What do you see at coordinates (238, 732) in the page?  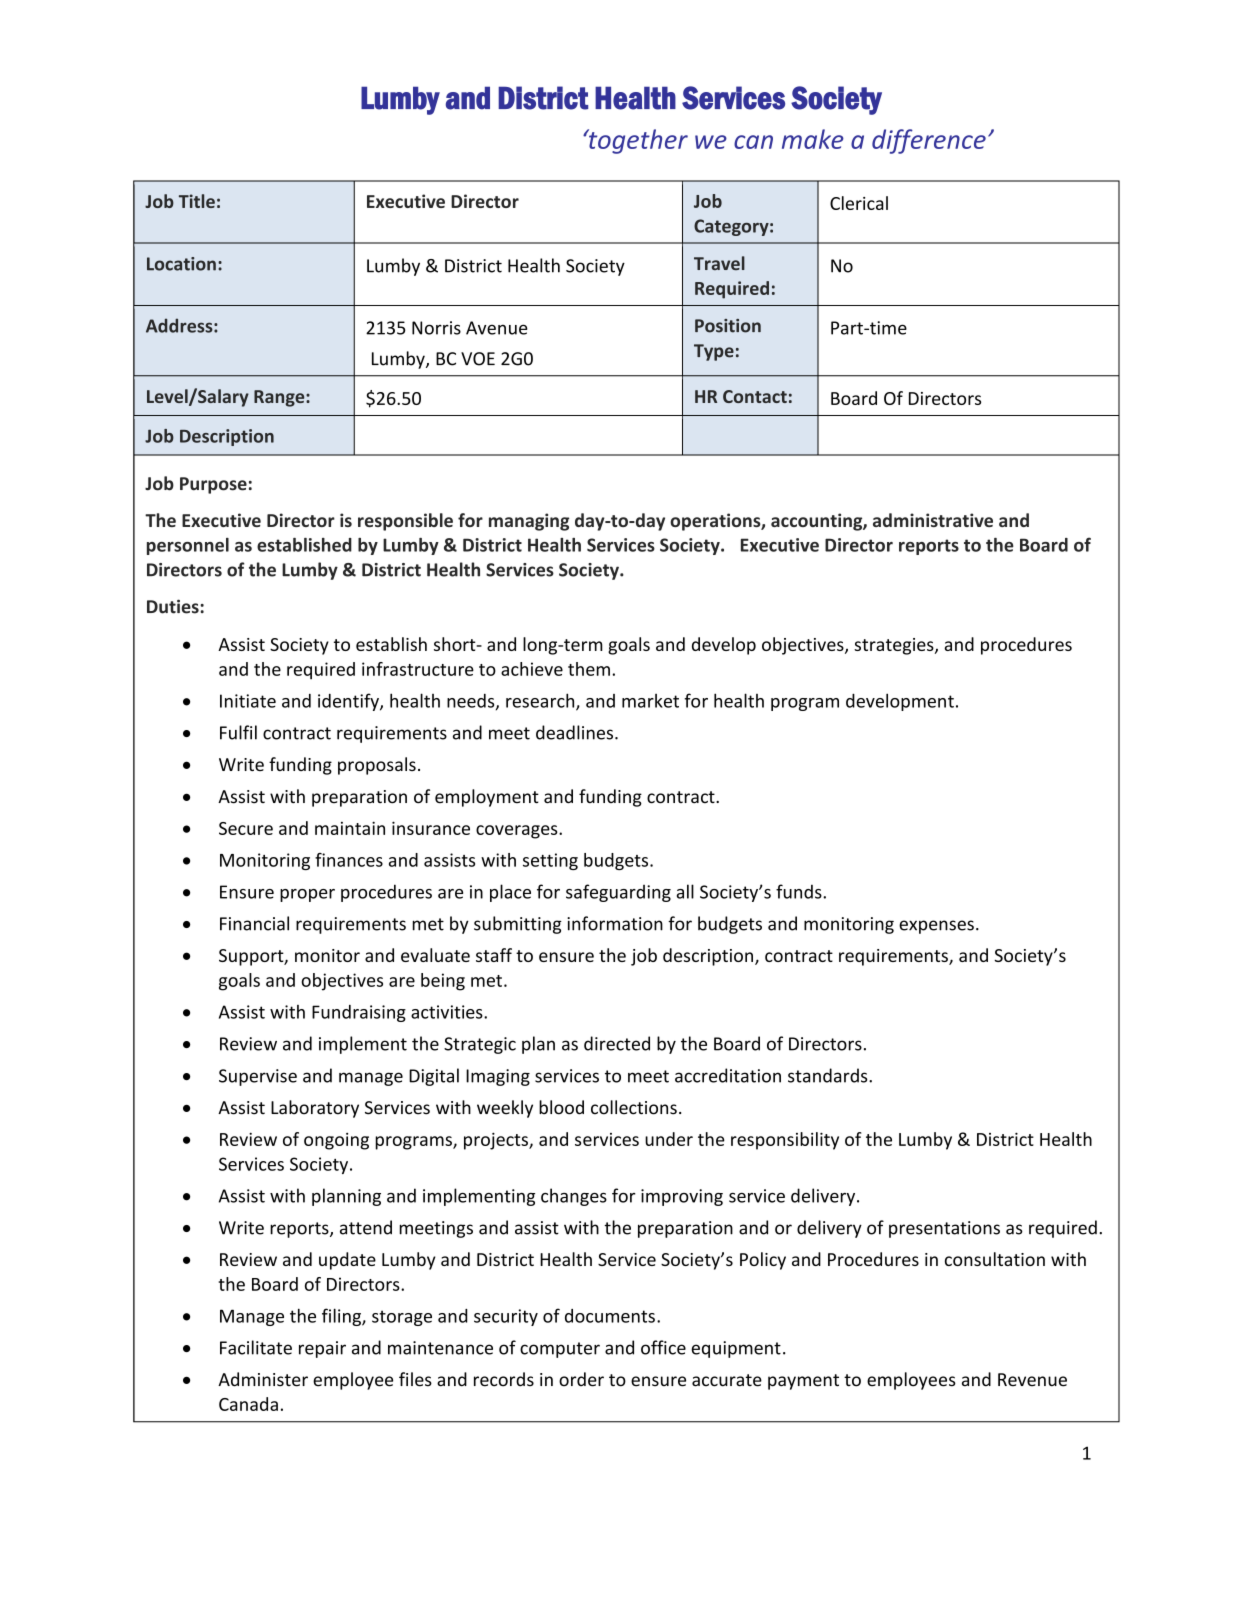 I see `Fulfil` at bounding box center [238, 732].
